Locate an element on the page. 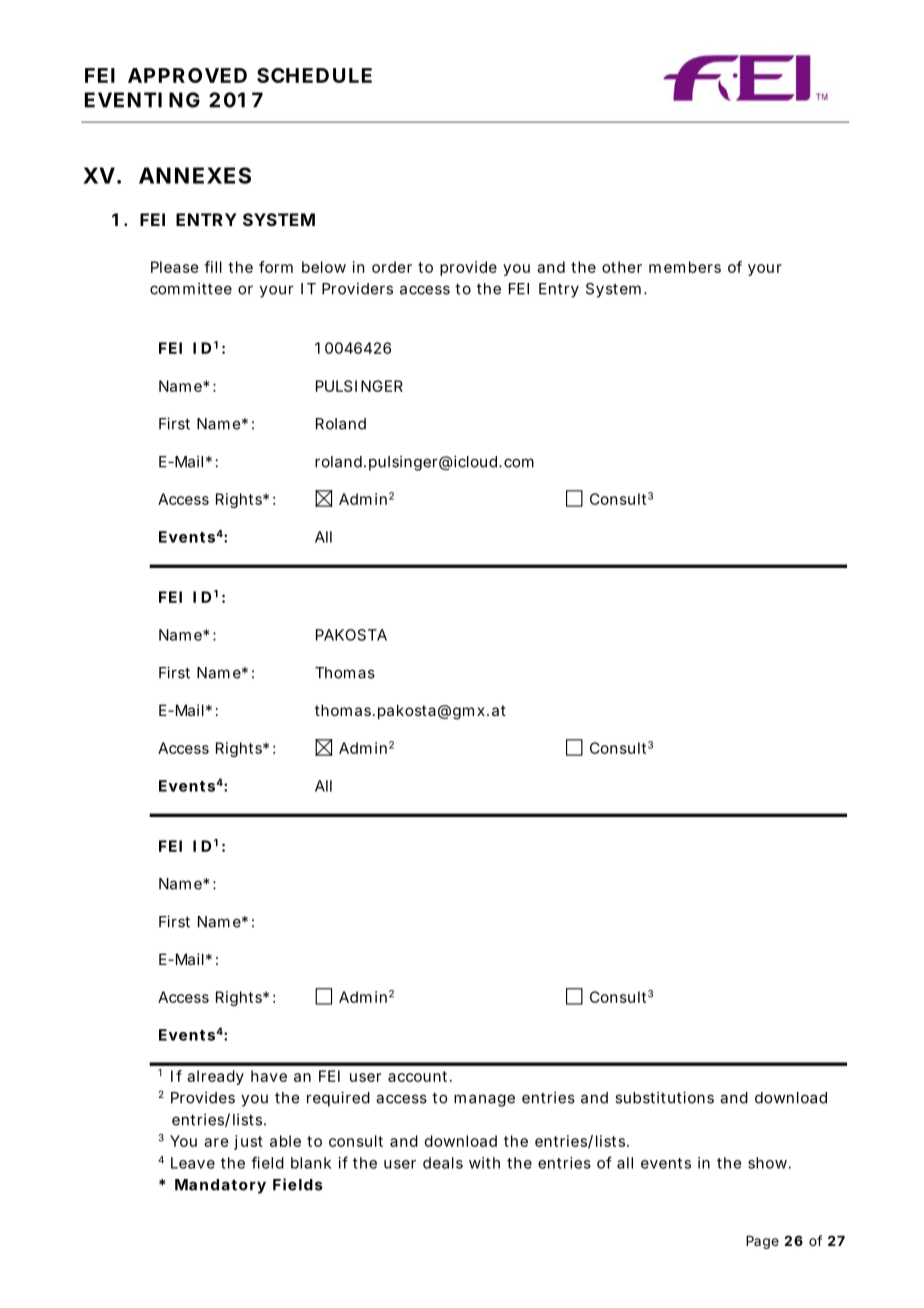 Image resolution: width=924 pixels, height=1308 pixels. substitutions is located at coordinates (664, 1097).
